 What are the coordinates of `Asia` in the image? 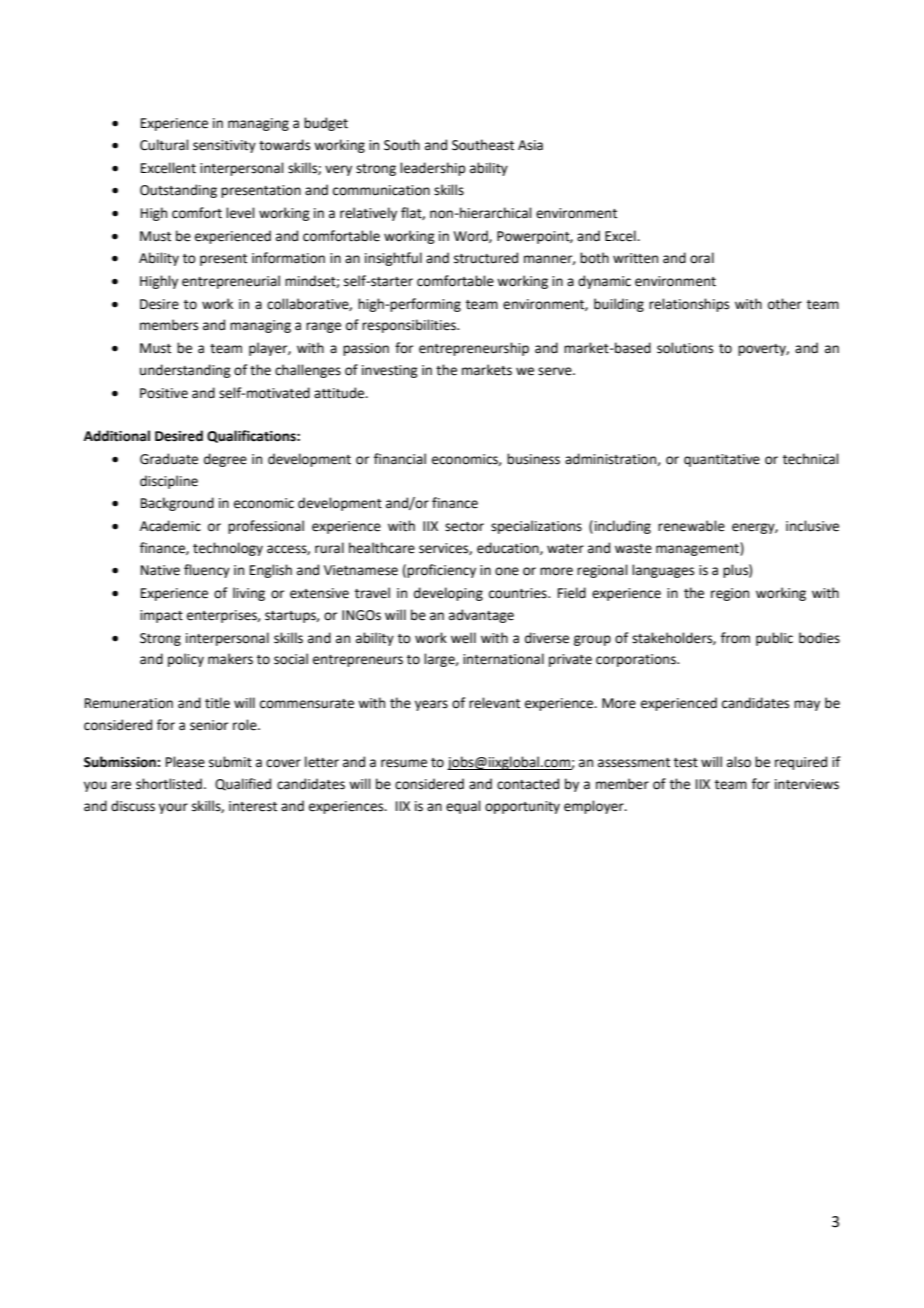 It's located at (530, 145).
